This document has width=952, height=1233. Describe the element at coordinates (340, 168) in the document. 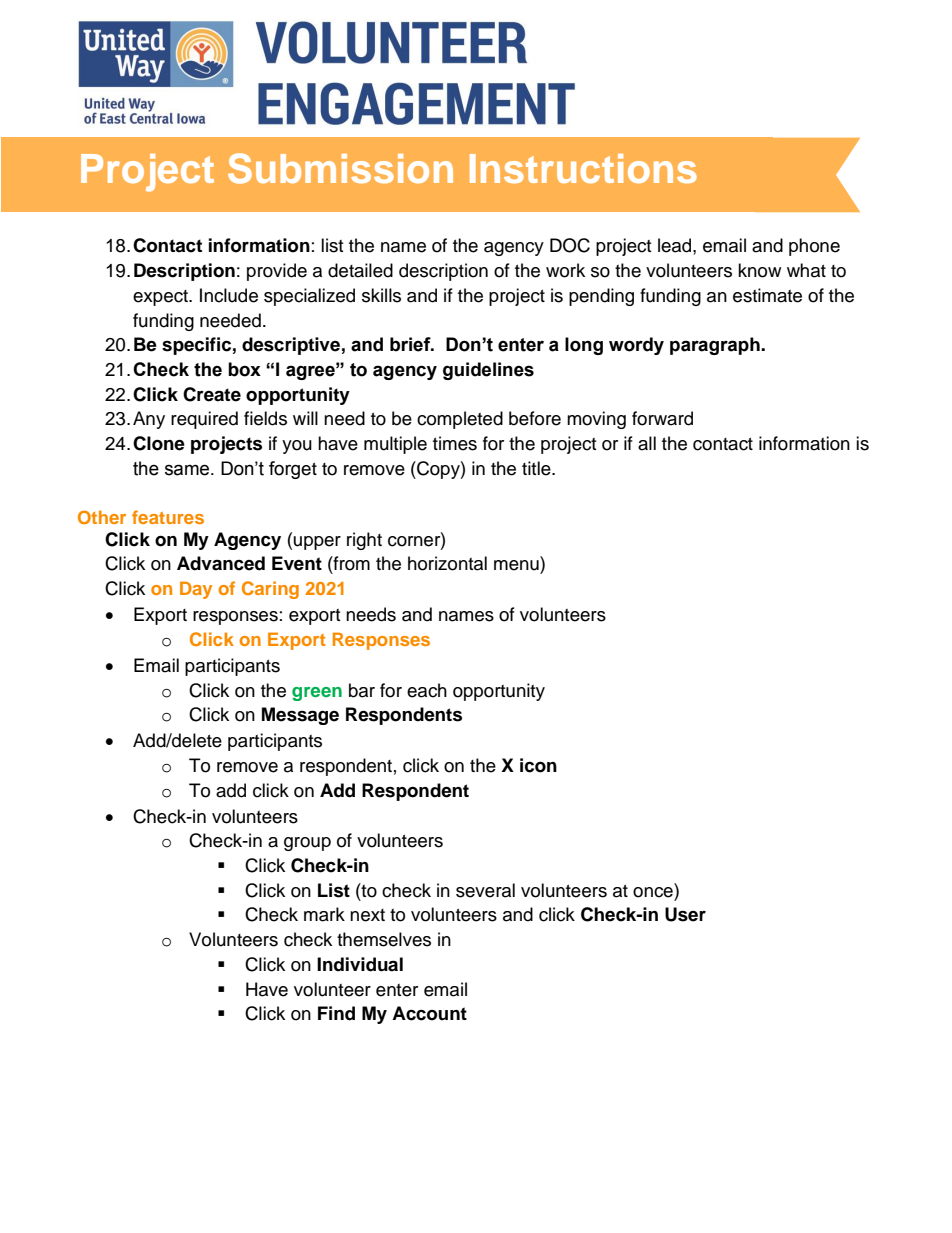

I see `Submission` at that location.
